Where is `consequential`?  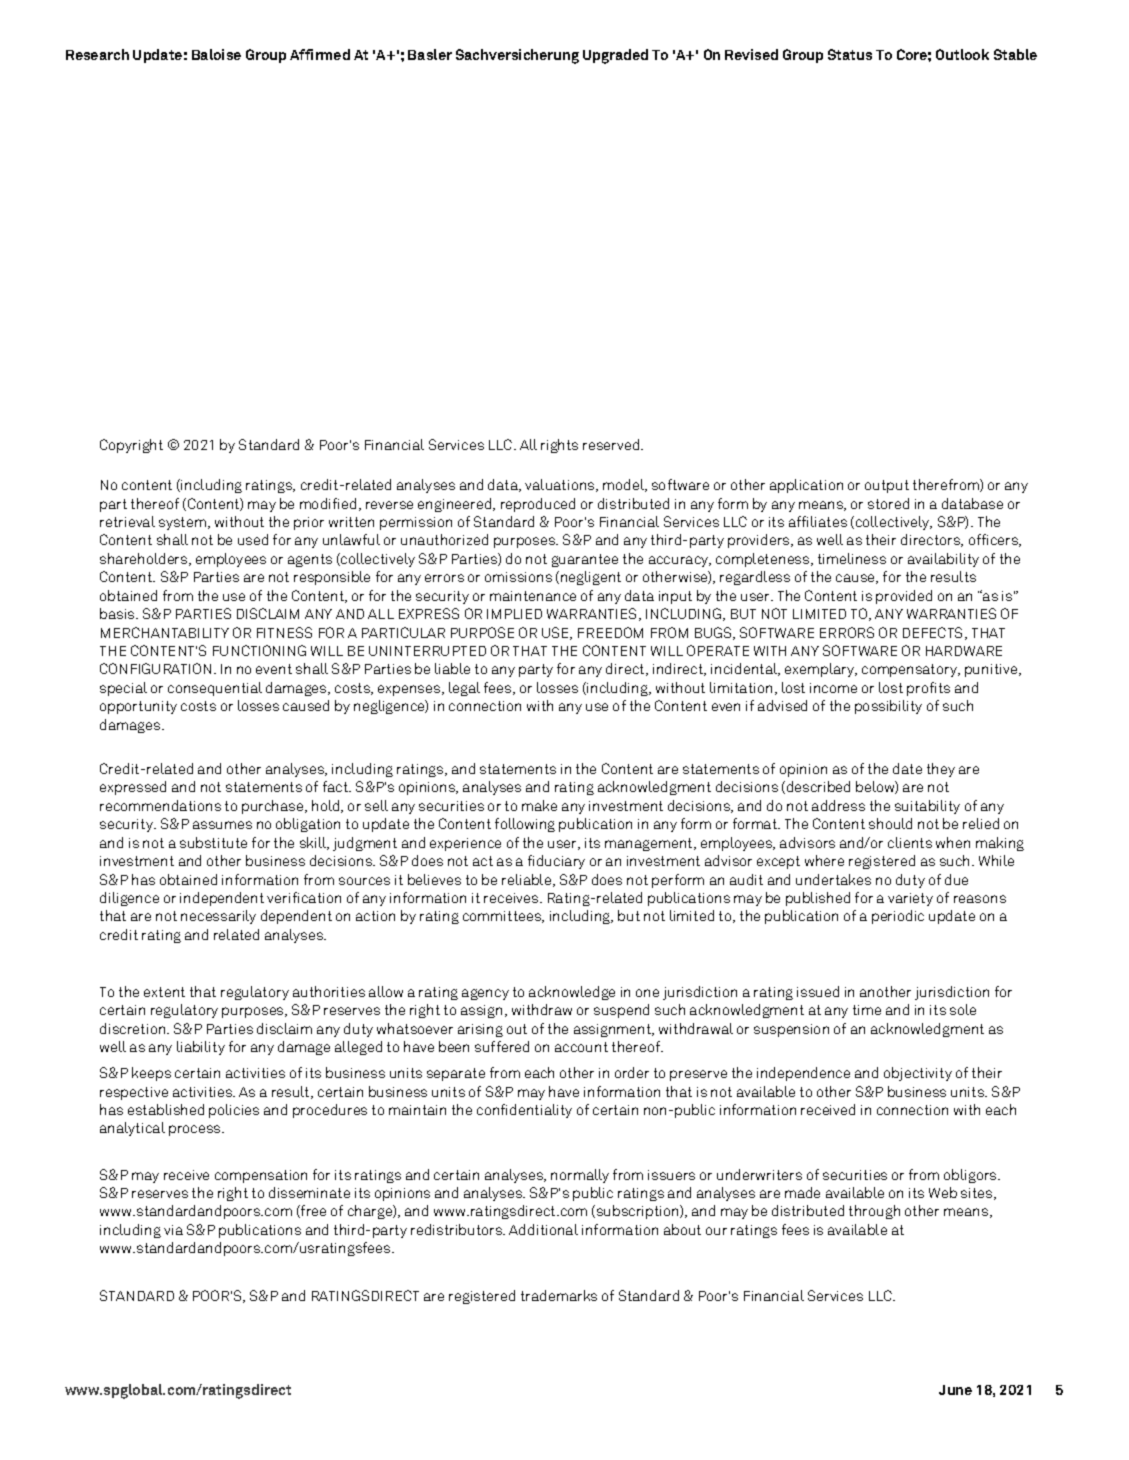 consequential is located at coordinates (215, 689).
